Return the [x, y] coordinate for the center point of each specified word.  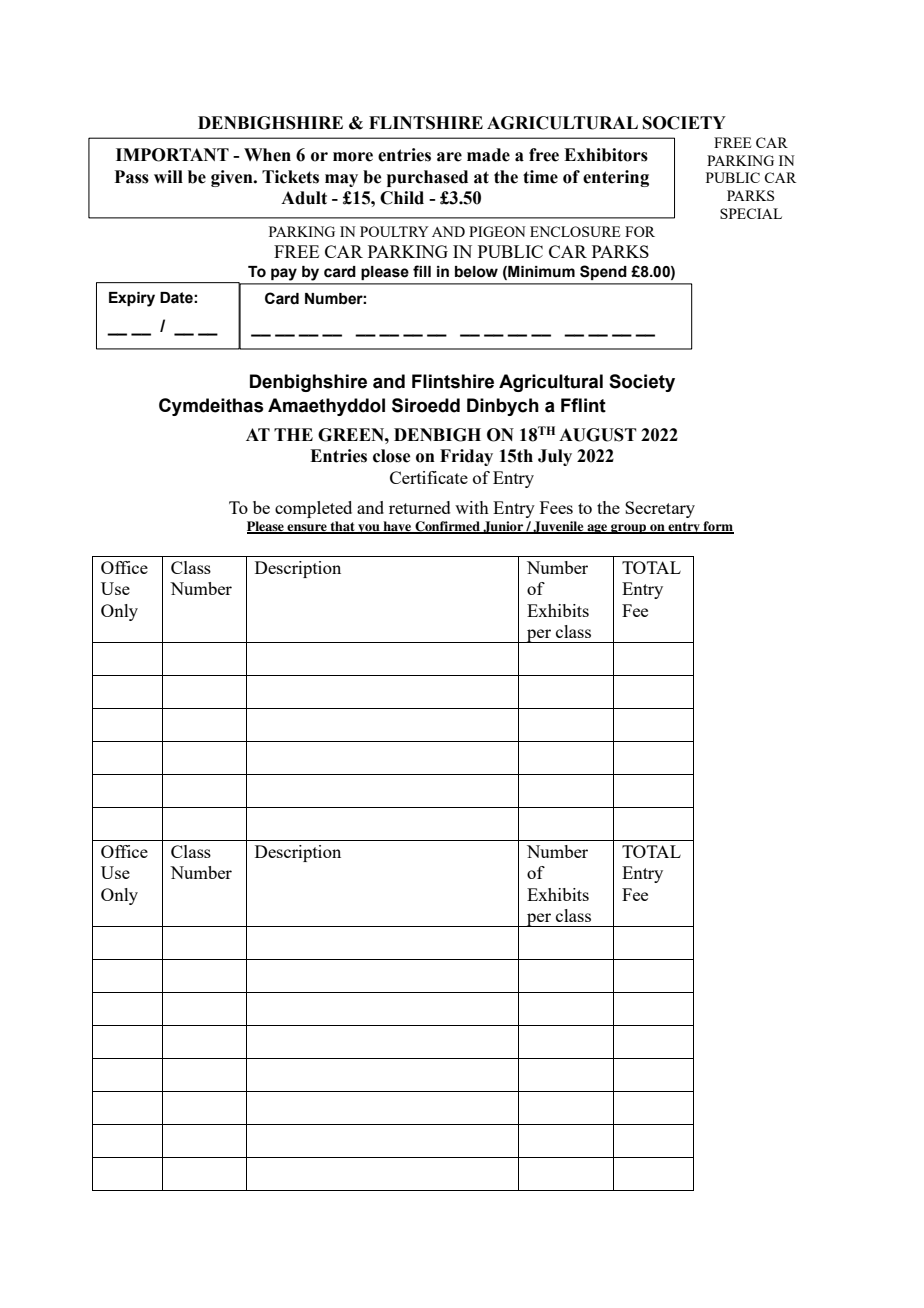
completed [313, 509]
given [233, 178]
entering [616, 178]
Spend [603, 272]
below [476, 272]
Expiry [132, 299]
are [449, 157]
